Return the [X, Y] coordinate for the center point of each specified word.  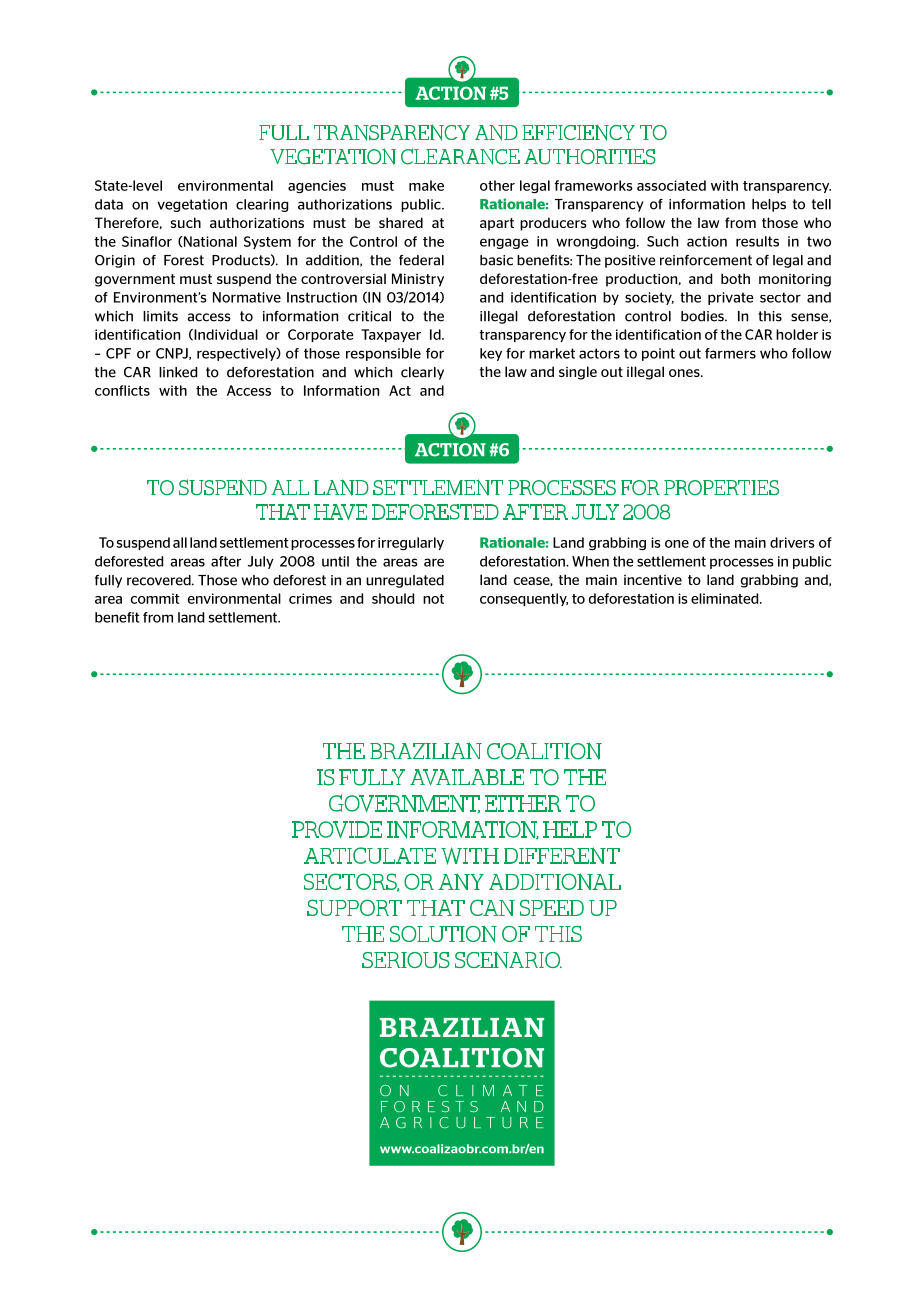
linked [178, 372]
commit [155, 598]
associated [671, 185]
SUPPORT [354, 907]
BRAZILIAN [426, 750]
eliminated [726, 598]
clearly [422, 373]
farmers [730, 353]
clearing [262, 205]
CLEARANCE [460, 156]
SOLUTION [443, 934]
